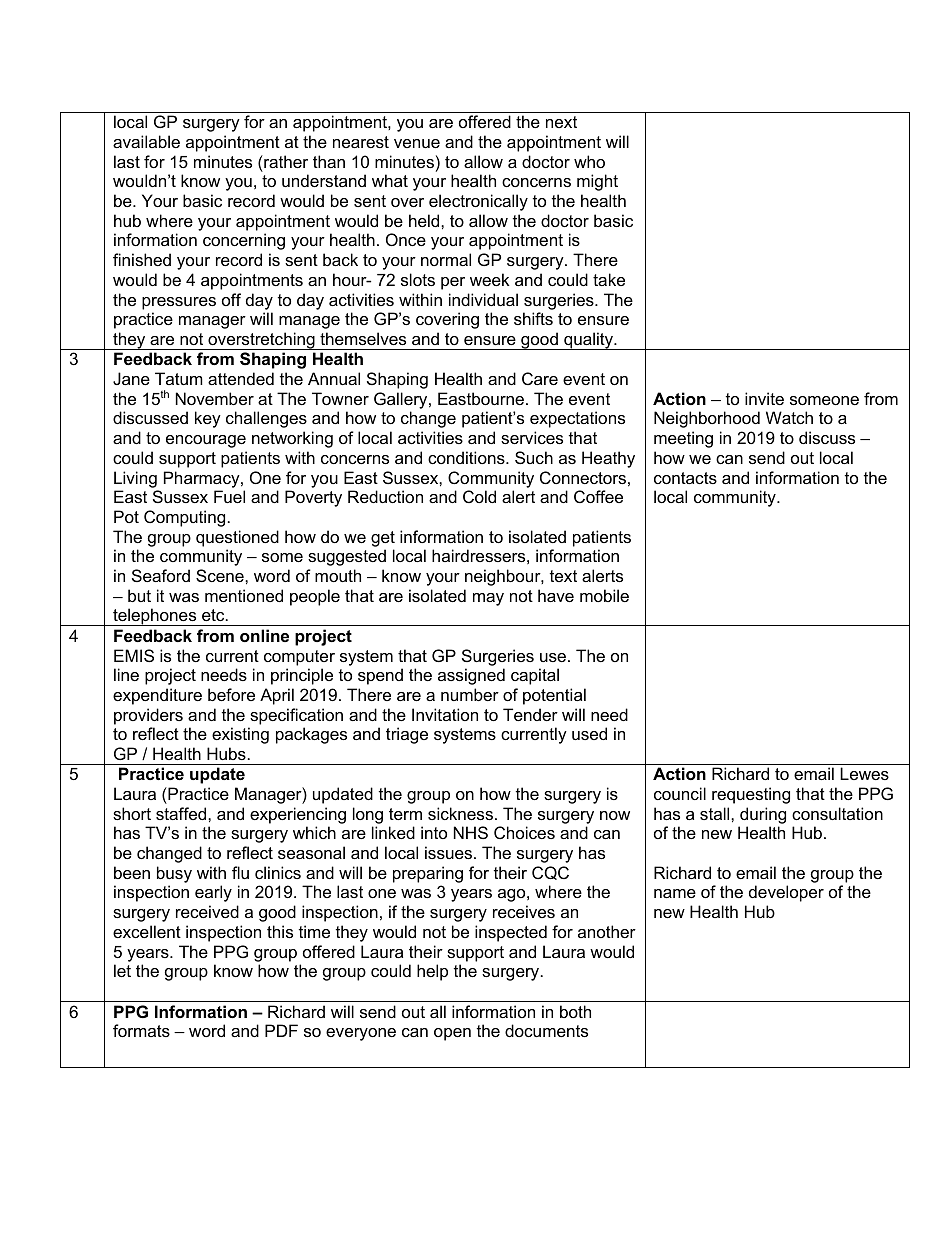  Describe the element at coordinates (146, 141) in the image. I see `available` at that location.
